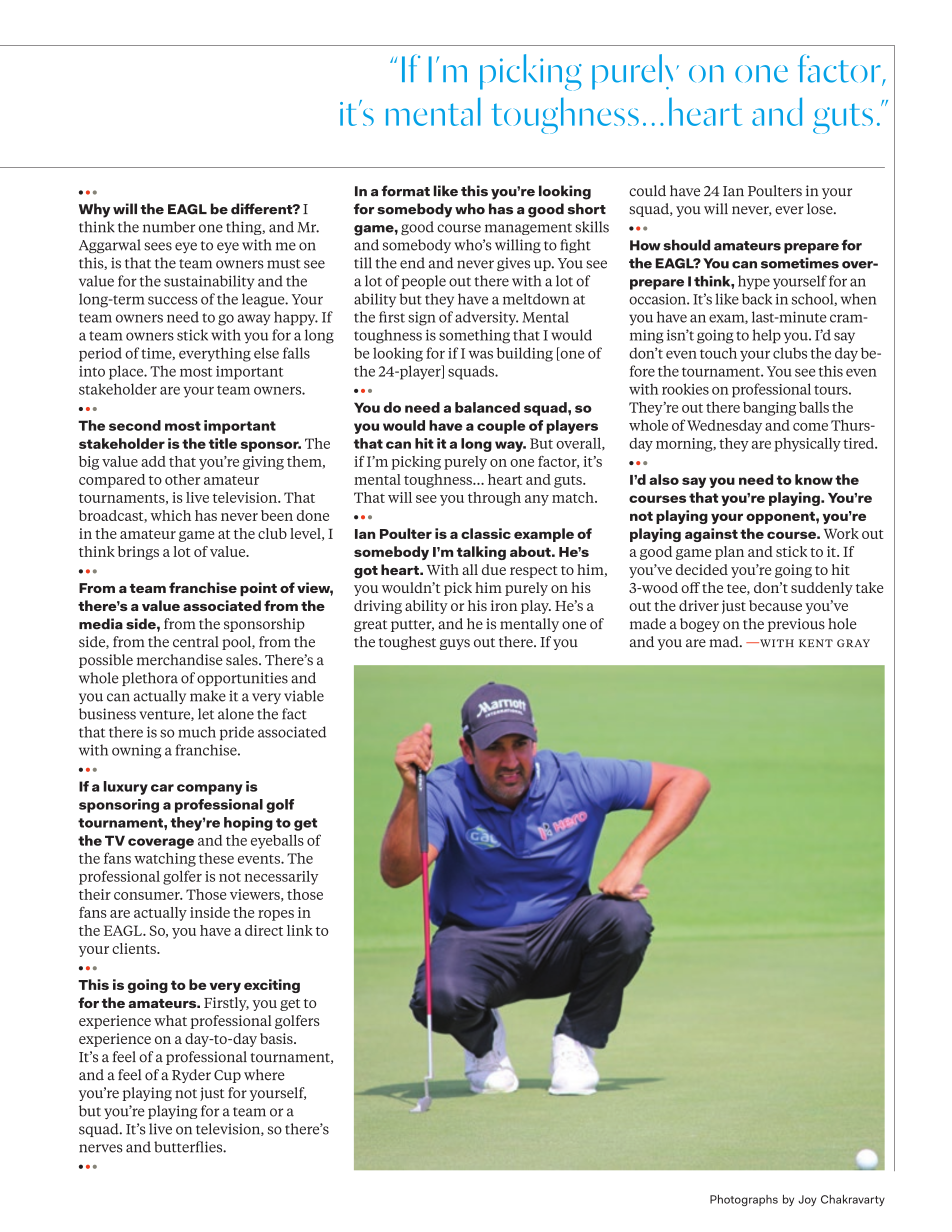  Describe the element at coordinates (169, 227) in the image. I see `number` at that location.
